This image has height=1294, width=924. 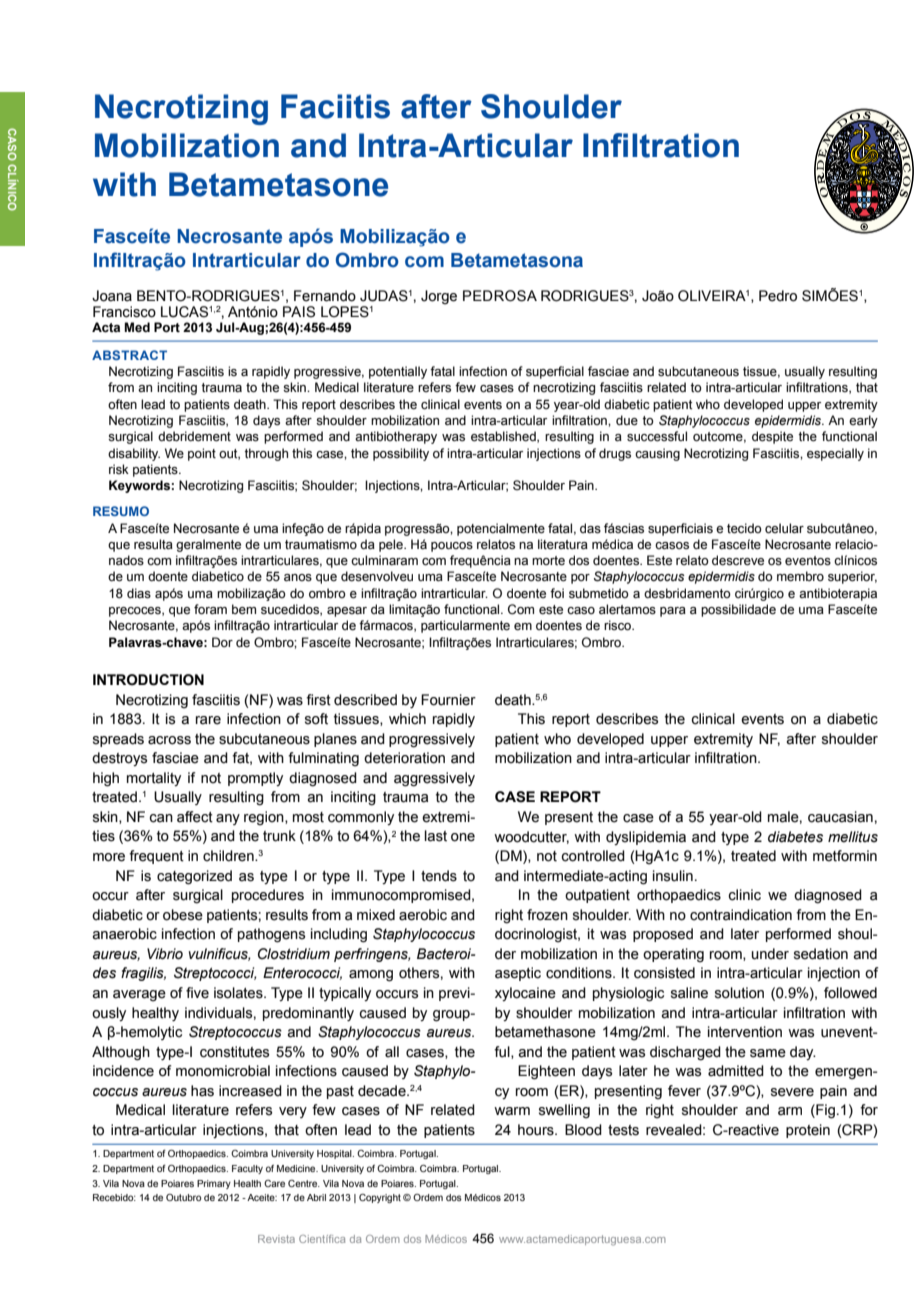 I want to click on mortality, so click(x=154, y=779).
